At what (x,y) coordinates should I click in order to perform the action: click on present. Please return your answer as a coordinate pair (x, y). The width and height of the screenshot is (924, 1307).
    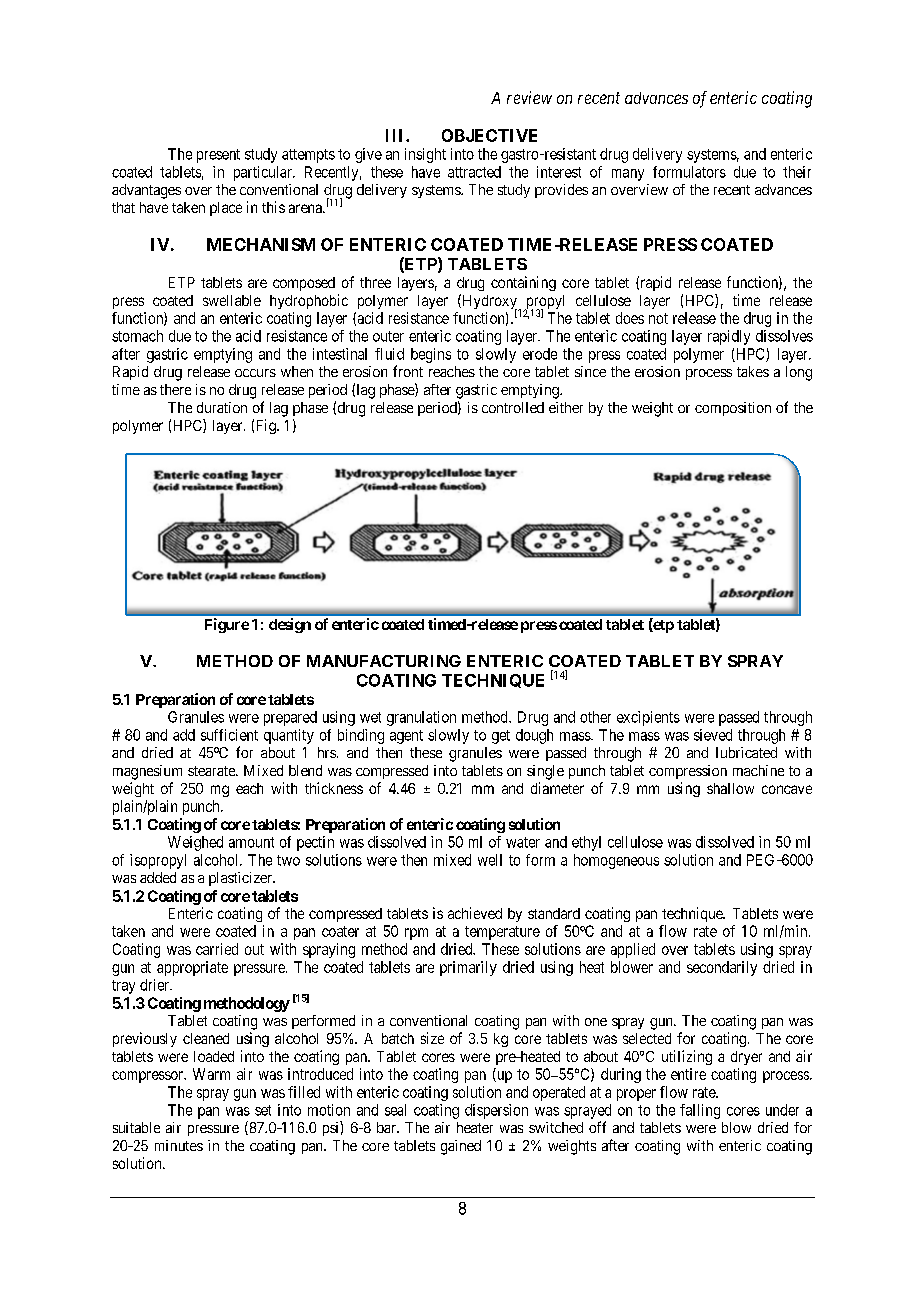
    Looking at the image, I should click on (218, 156).
